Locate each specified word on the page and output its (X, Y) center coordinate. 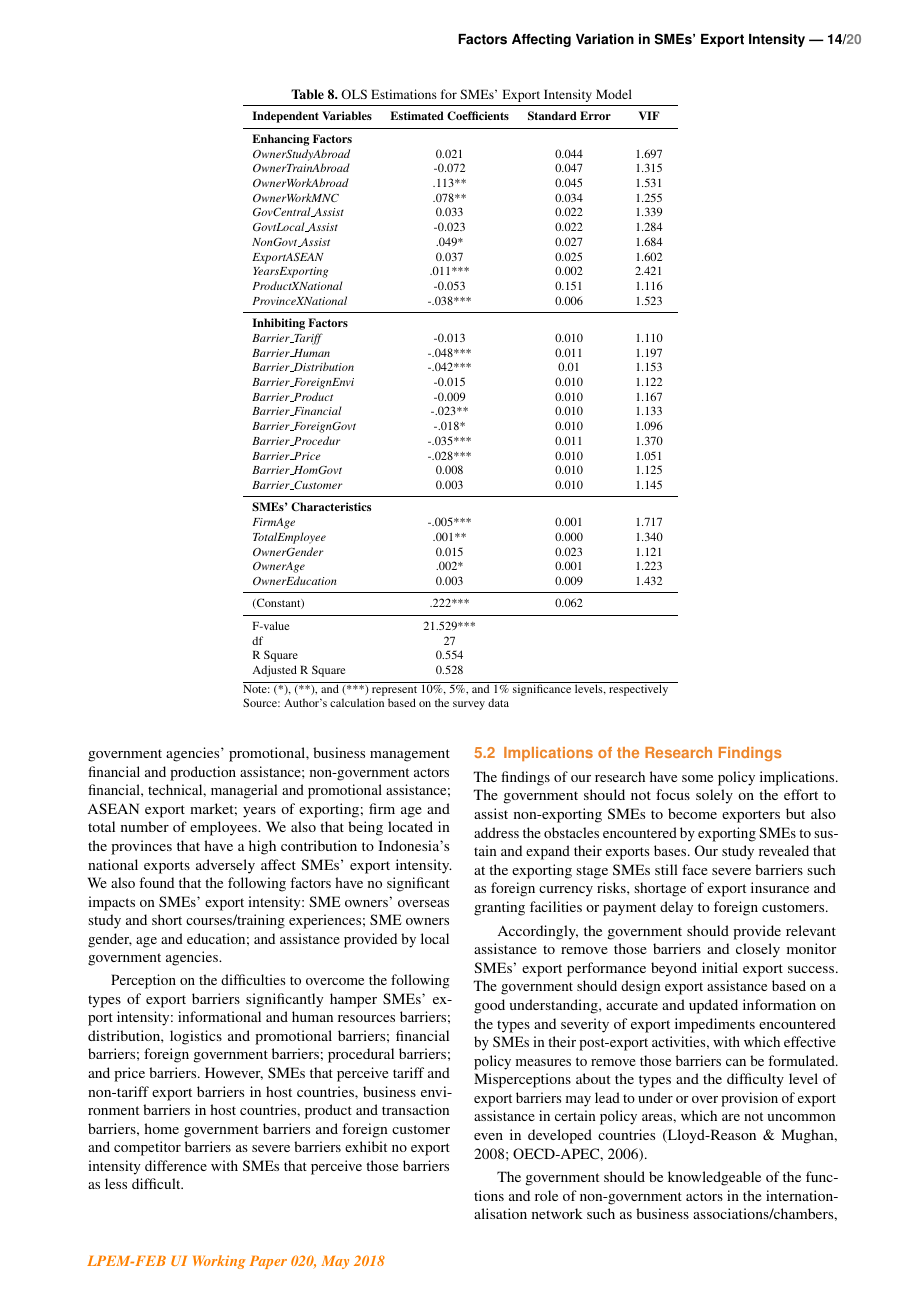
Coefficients (478, 115)
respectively (639, 689)
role (546, 1195)
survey (469, 705)
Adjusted (274, 671)
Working (219, 1262)
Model (614, 94)
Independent (285, 117)
